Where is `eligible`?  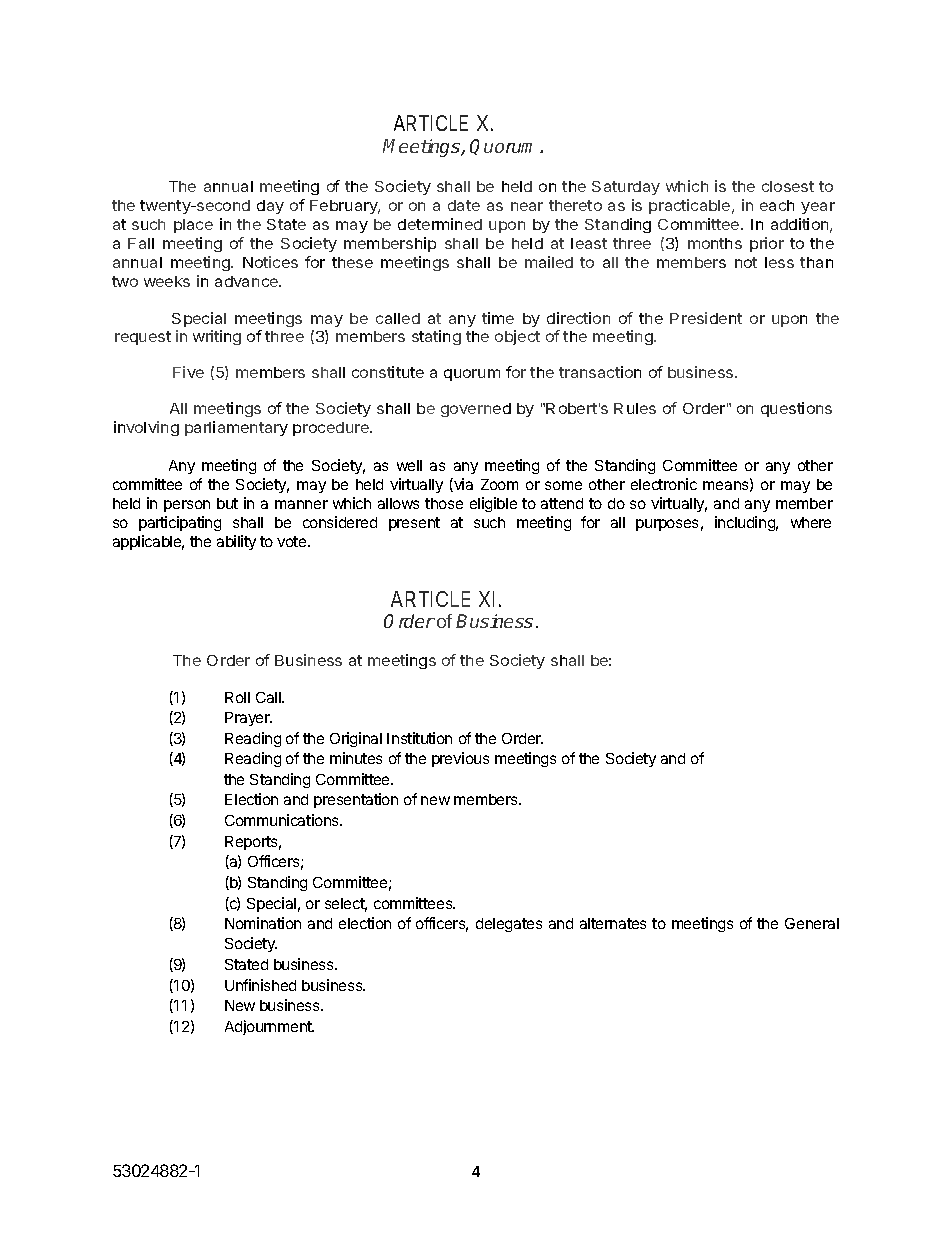 eligible is located at coordinates (493, 504).
